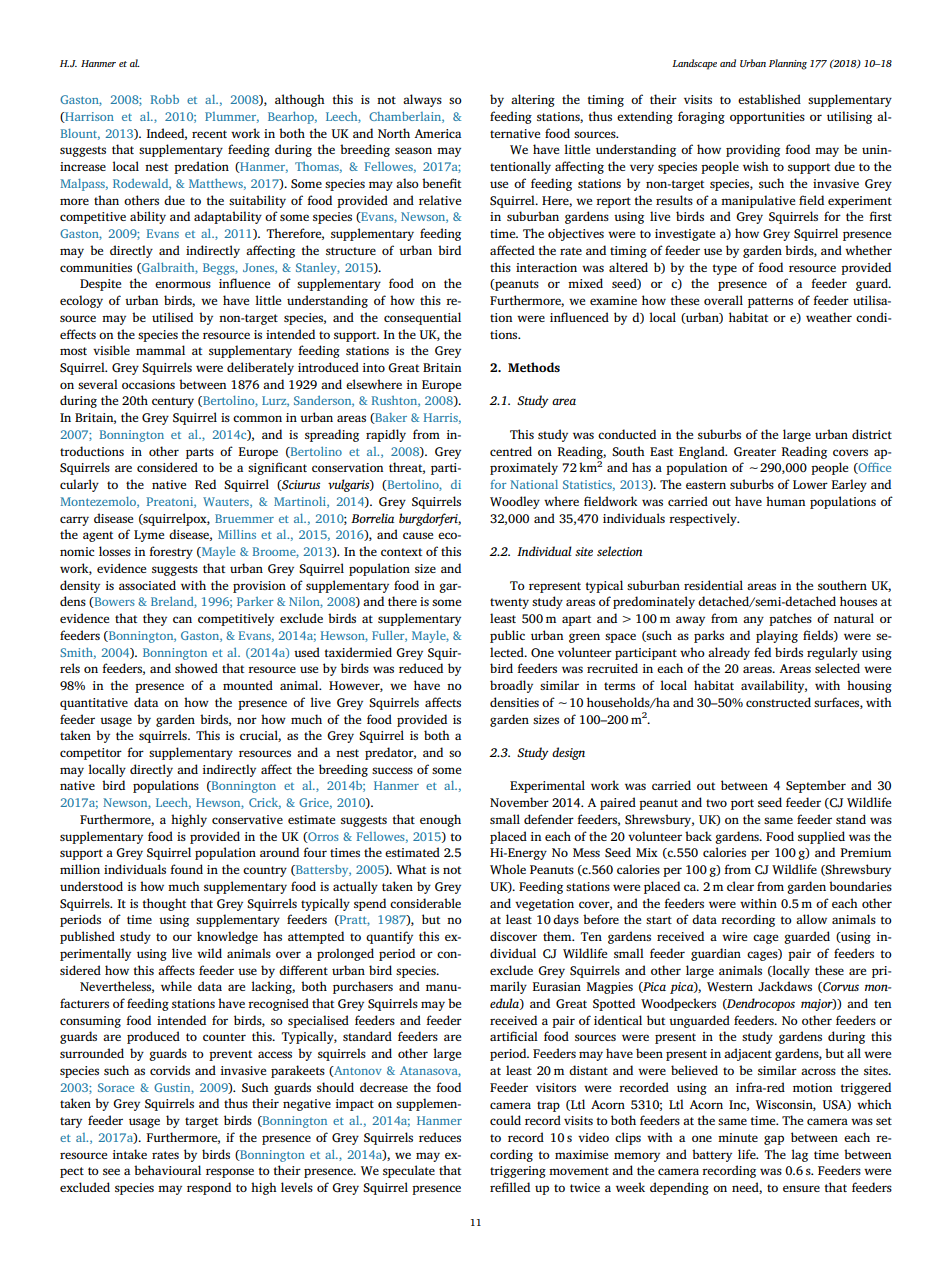 Image resolution: width=952 pixels, height=1270 pixels. I want to click on playing, so click(777, 636).
